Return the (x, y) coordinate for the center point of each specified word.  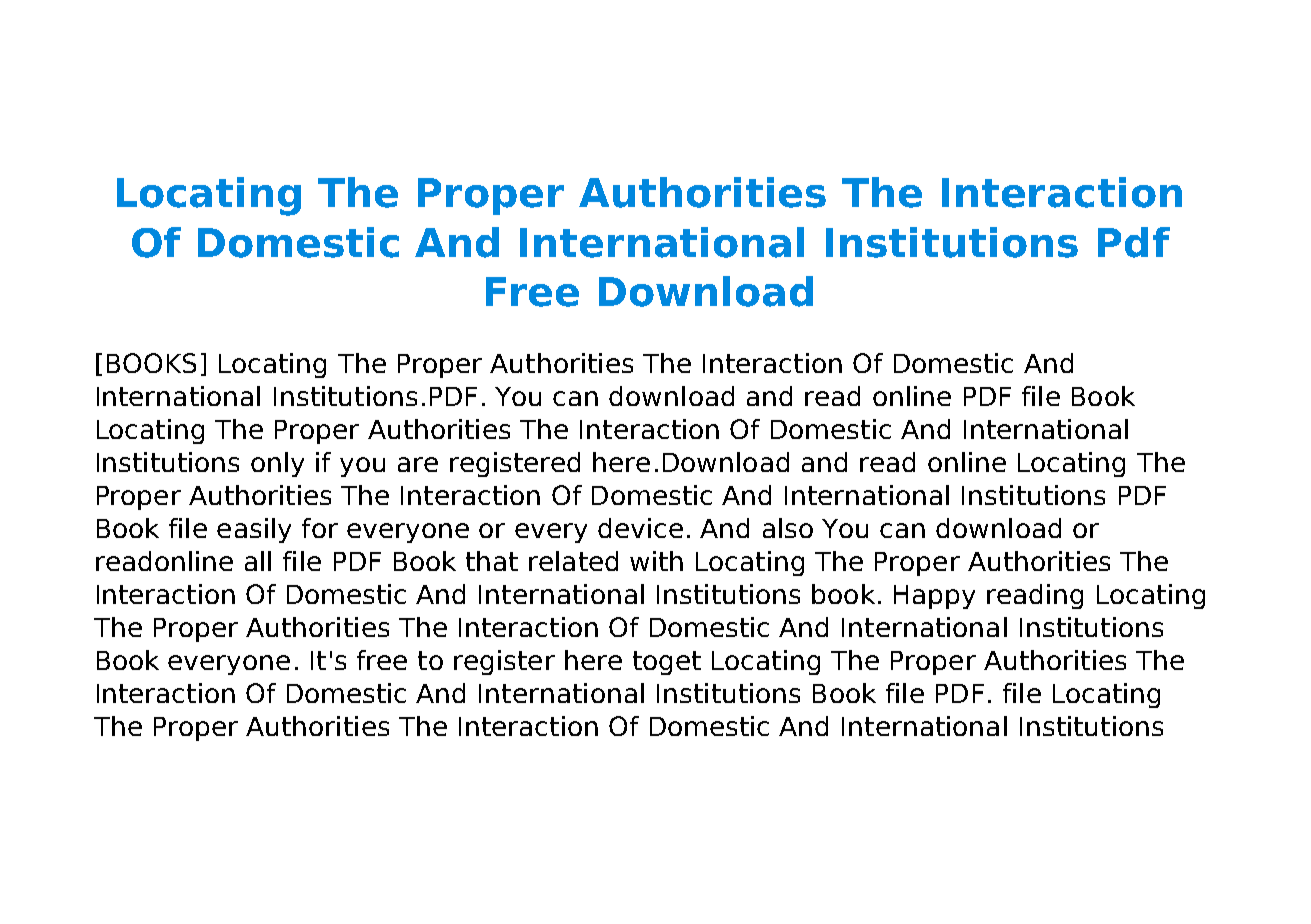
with (656, 561)
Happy (934, 597)
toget (667, 663)
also (788, 528)
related (573, 561)
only (277, 464)
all (258, 561)
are (418, 464)
